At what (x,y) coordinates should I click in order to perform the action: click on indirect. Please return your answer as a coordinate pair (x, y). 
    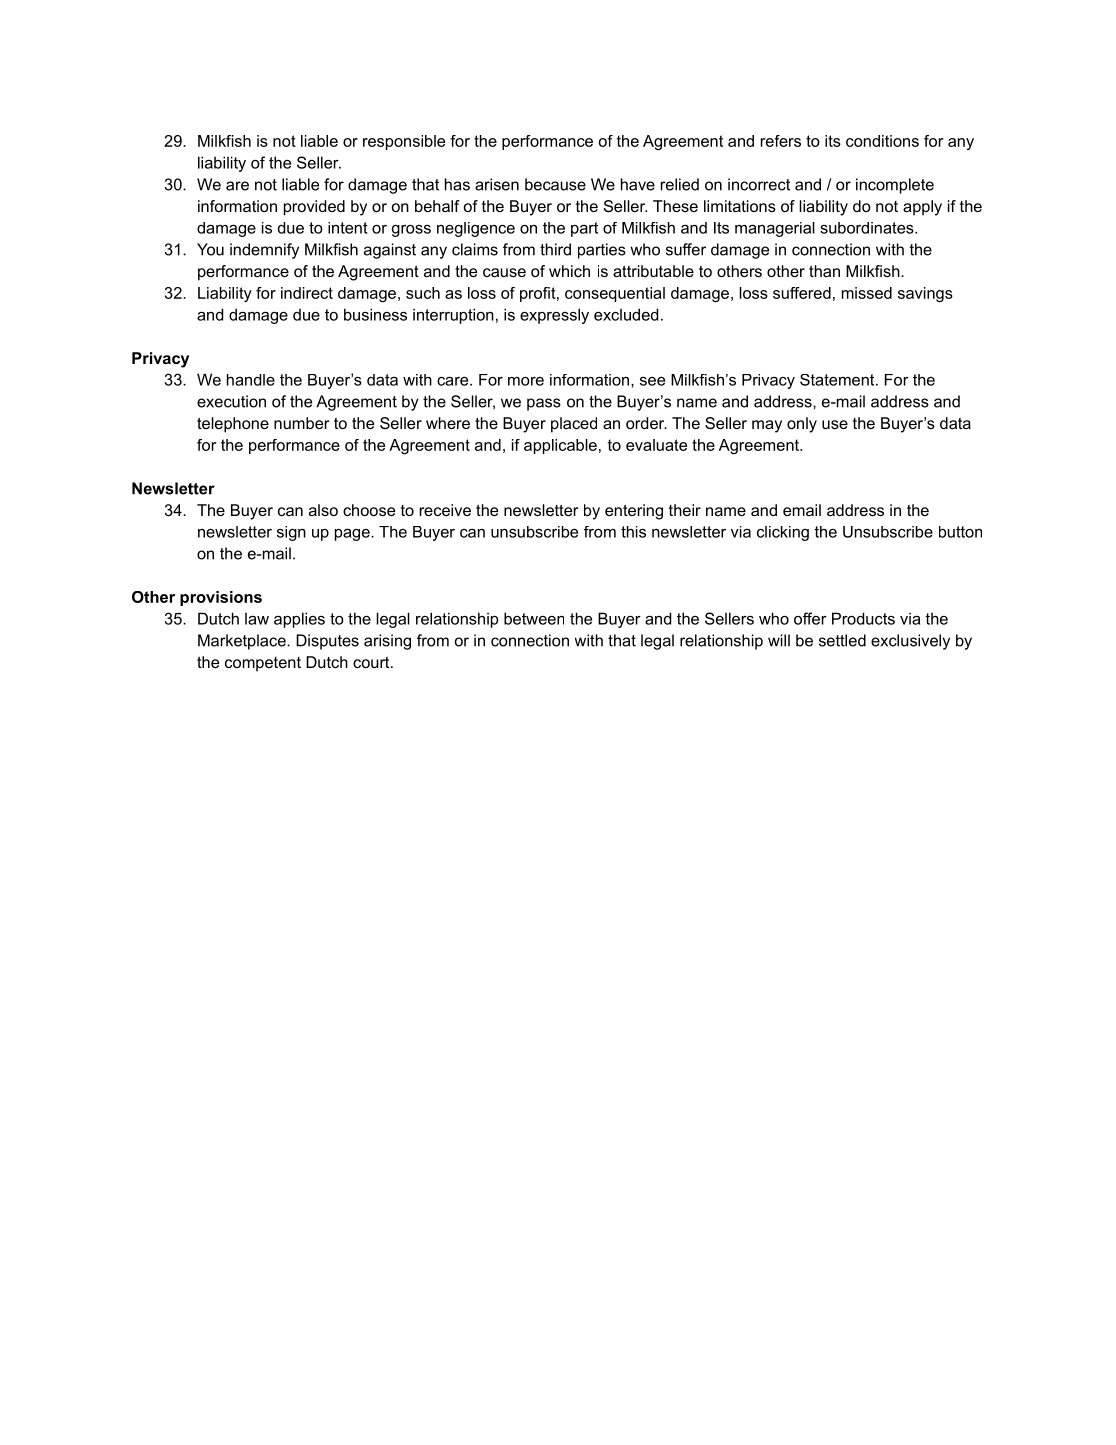
    Looking at the image, I should click on (307, 293).
